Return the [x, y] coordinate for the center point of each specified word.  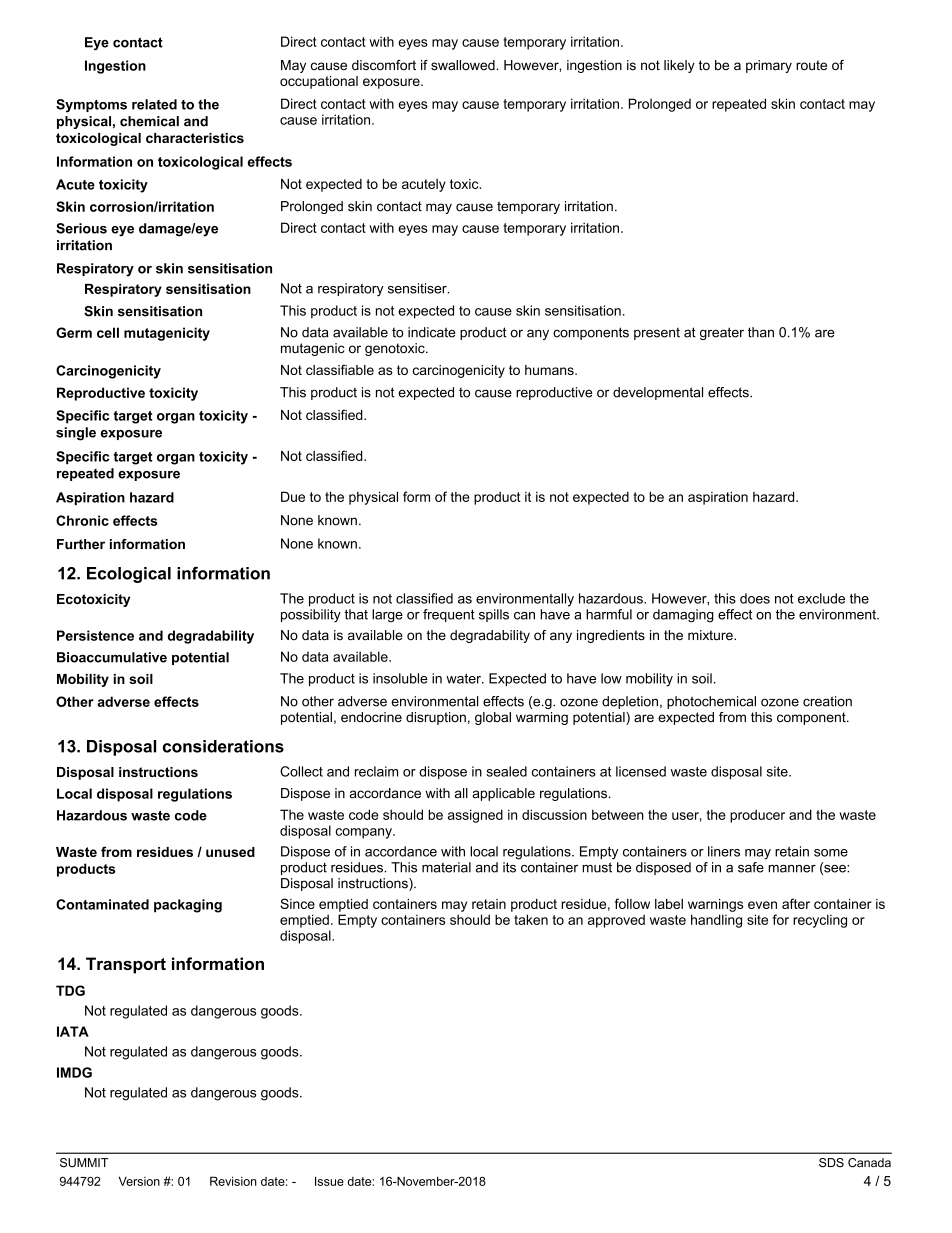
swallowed [464, 65]
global [493, 718]
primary [769, 66]
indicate [432, 332]
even [762, 905]
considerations [223, 746]
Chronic [82, 520]
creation [827, 701]
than [761, 332]
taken [531, 919]
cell [108, 332]
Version [139, 1181]
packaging [188, 906]
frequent [449, 615]
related [154, 104]
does [755, 598]
